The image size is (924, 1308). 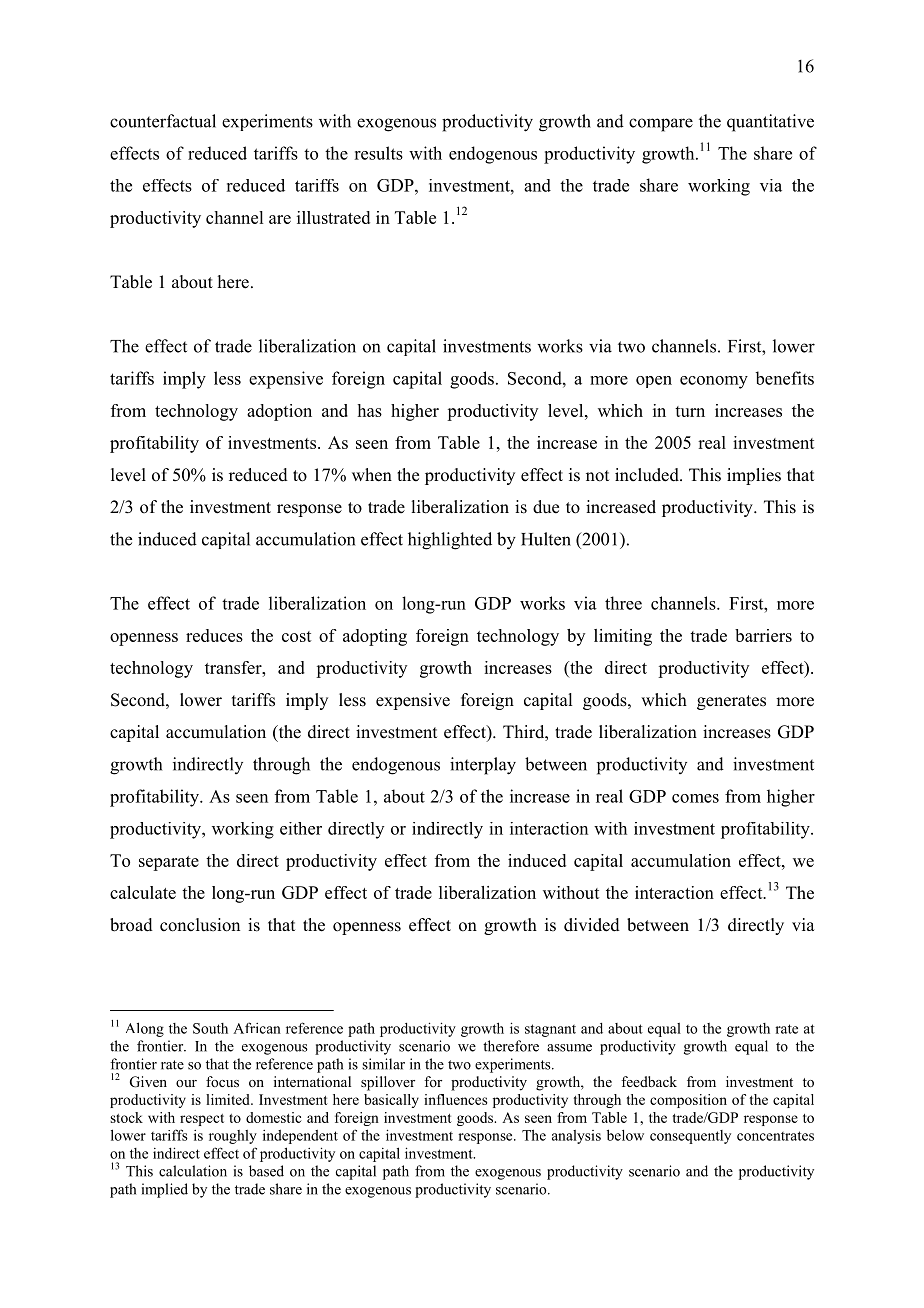 I want to click on comes, so click(x=695, y=798).
